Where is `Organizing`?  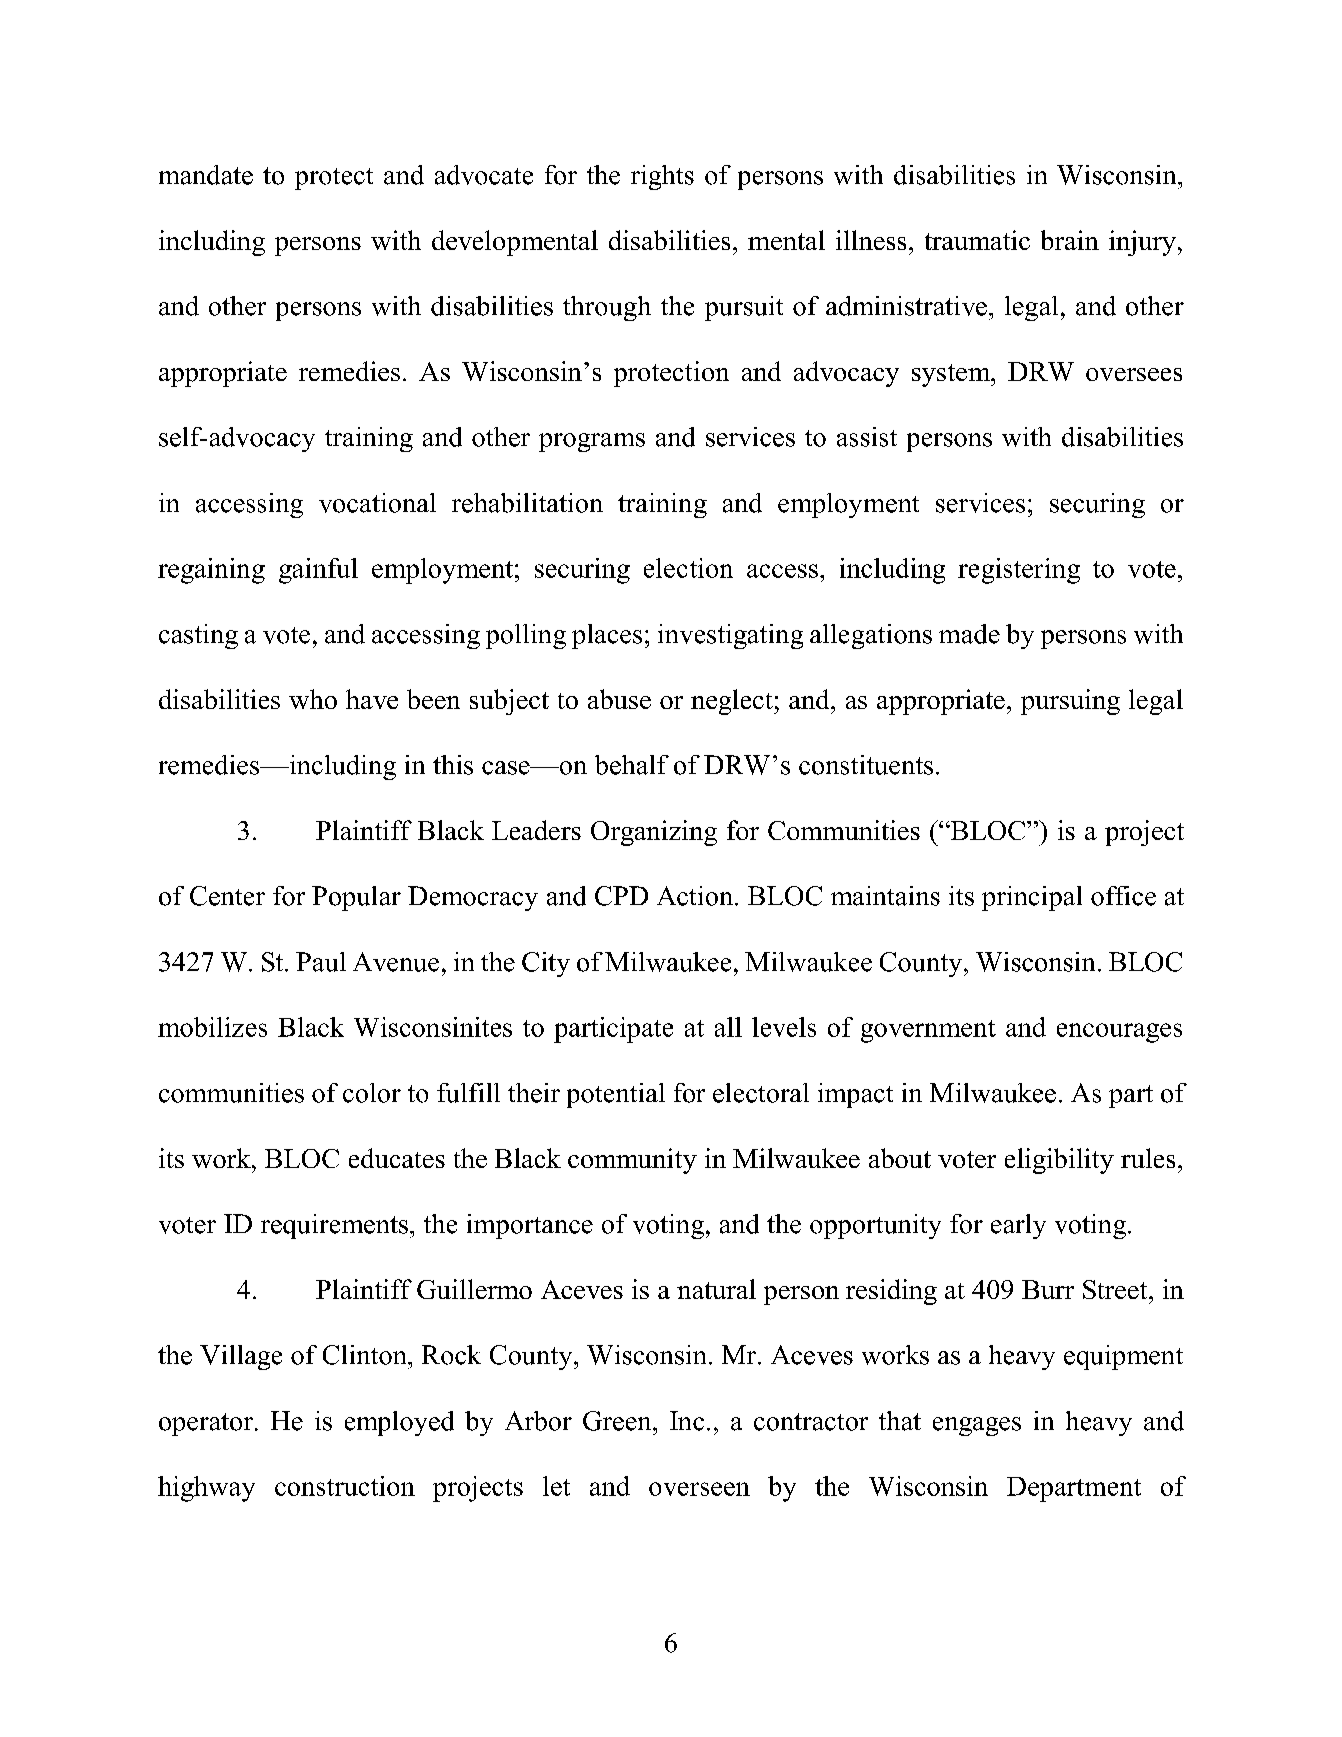
Organizing is located at coordinates (654, 833).
